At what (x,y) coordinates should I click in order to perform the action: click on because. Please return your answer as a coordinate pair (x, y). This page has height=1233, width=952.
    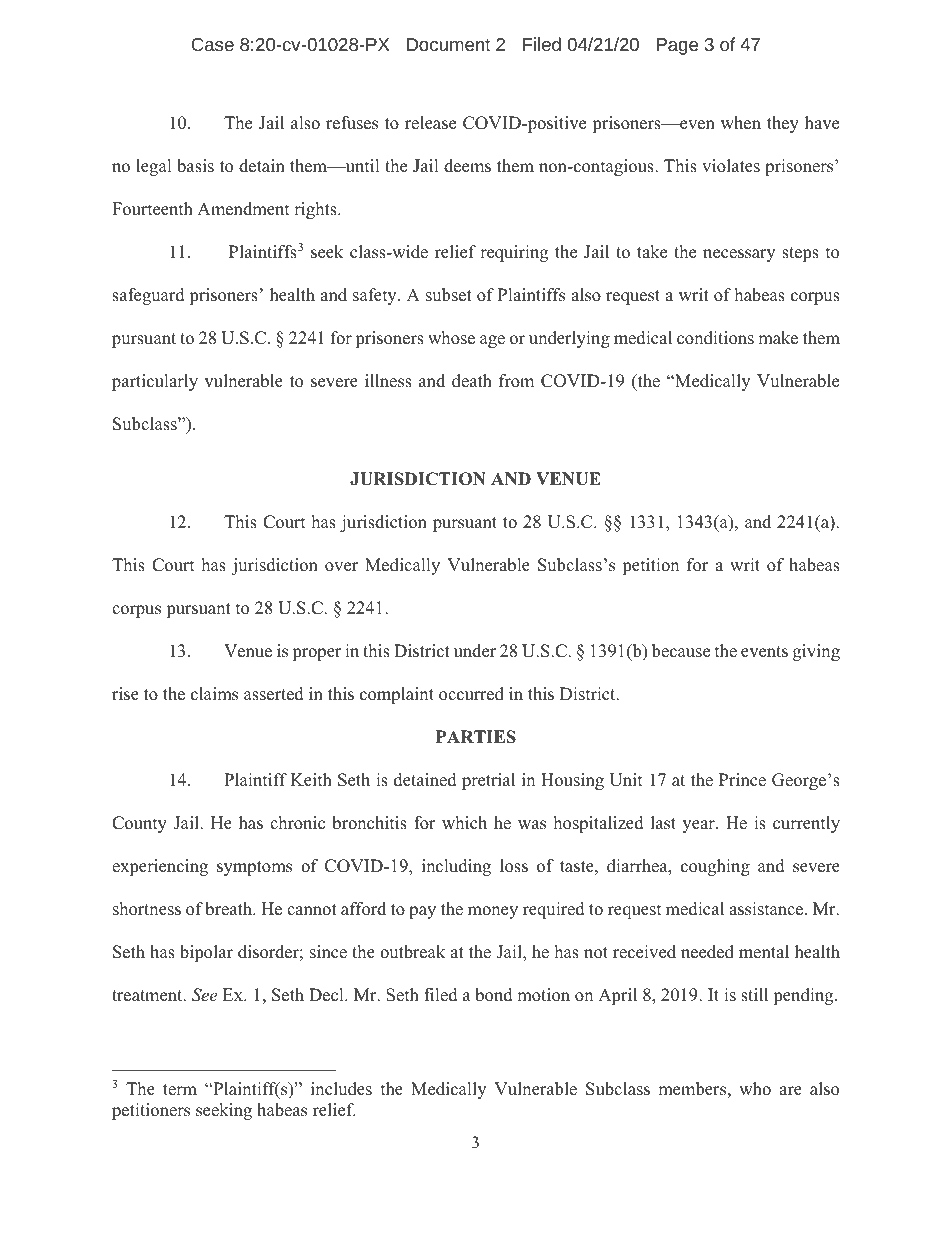
    Looking at the image, I should click on (681, 651).
